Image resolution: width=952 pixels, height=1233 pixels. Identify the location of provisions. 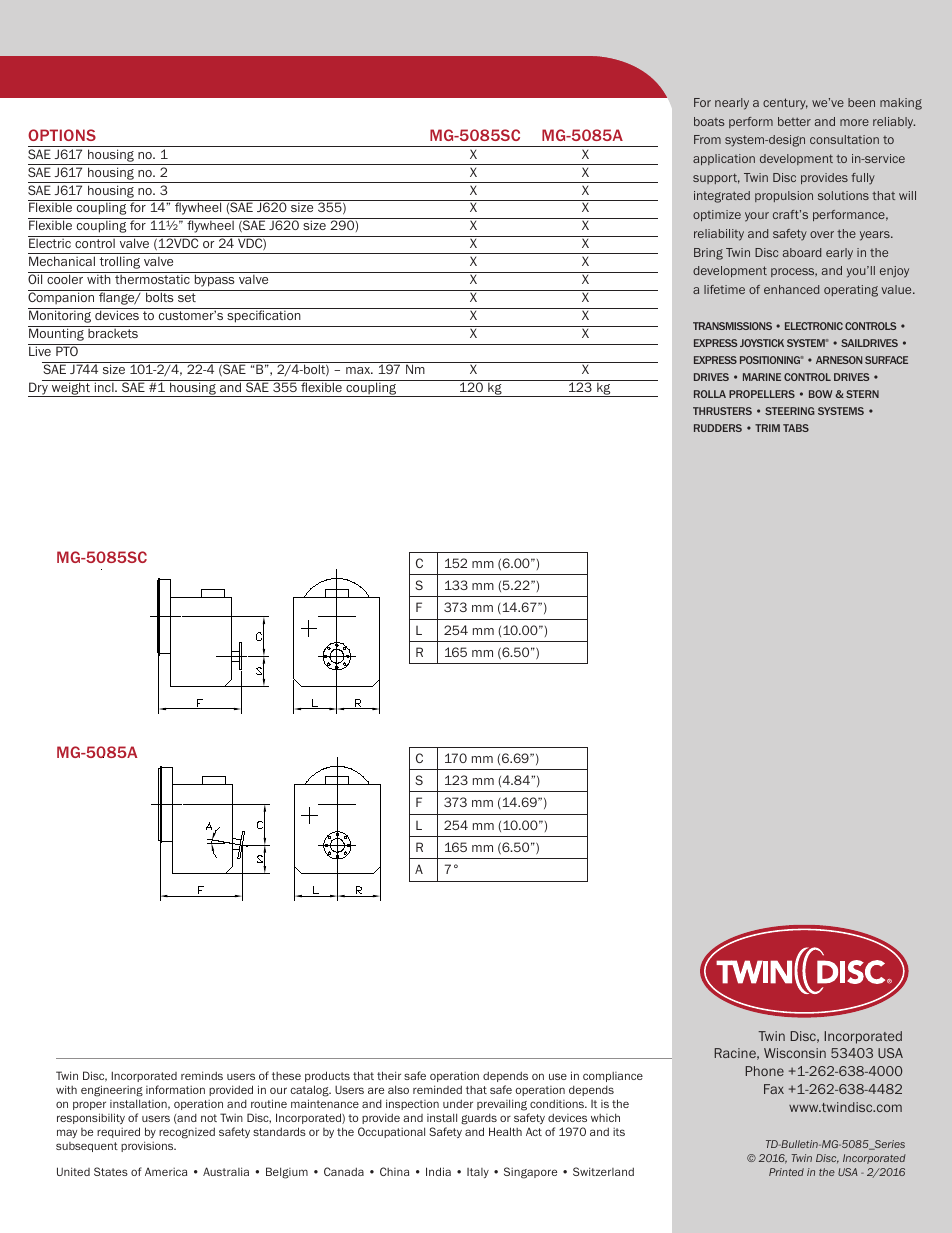
(148, 1146).
